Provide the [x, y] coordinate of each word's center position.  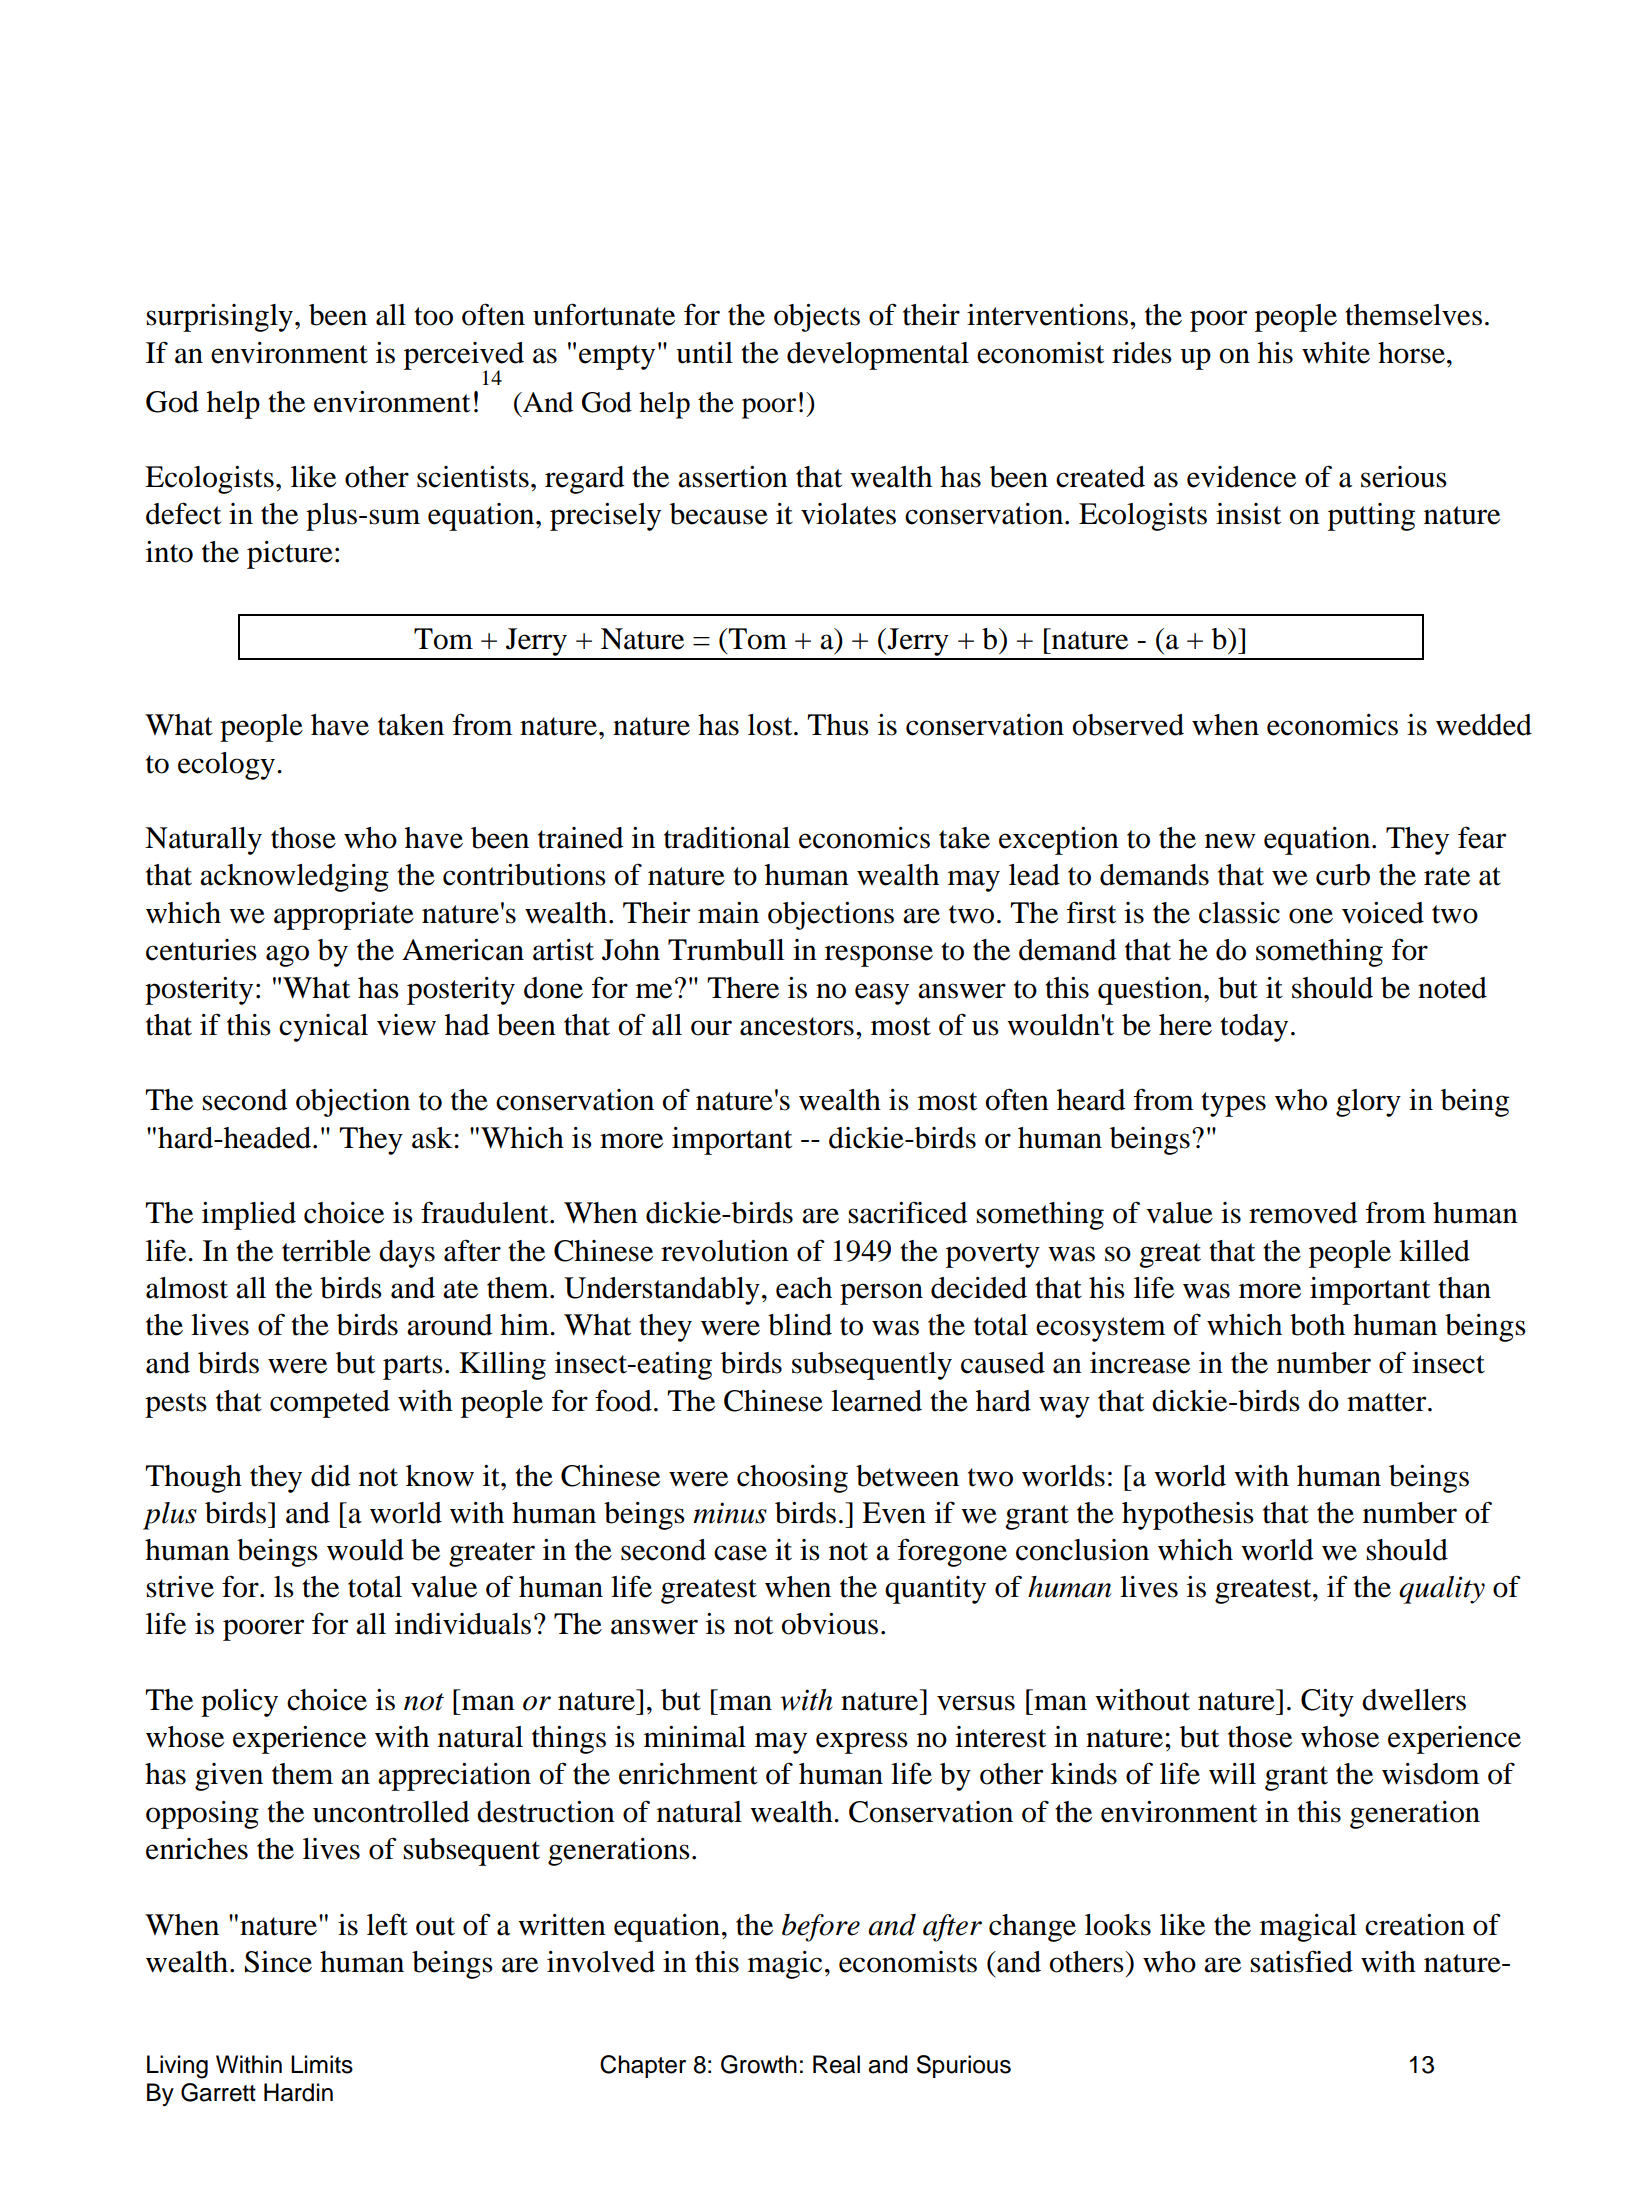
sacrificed [908, 1212]
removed [1303, 1213]
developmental [878, 356]
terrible [326, 1251]
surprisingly [219, 318]
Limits [322, 2064]
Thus [838, 725]
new [1230, 841]
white [1336, 353]
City [1327, 1703]
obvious [830, 1624]
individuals [463, 1624]
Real [836, 2064]
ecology [226, 766]
